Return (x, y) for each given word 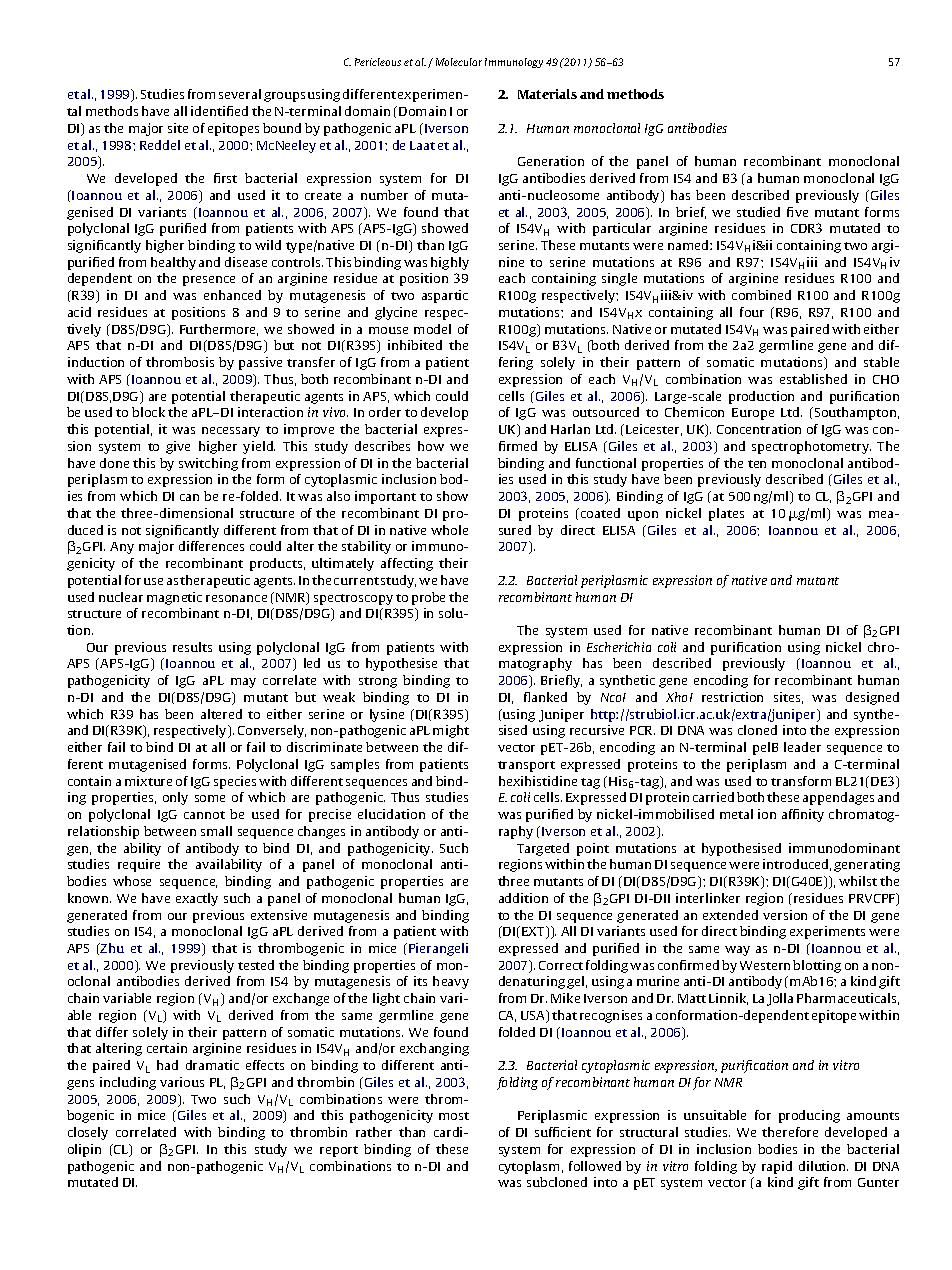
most (454, 1116)
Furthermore (219, 330)
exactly (197, 899)
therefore (790, 1132)
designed (872, 698)
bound (282, 128)
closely (88, 1133)
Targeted (543, 849)
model (432, 329)
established (813, 379)
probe (428, 598)
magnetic (174, 598)
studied (758, 212)
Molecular (459, 62)
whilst (858, 881)
